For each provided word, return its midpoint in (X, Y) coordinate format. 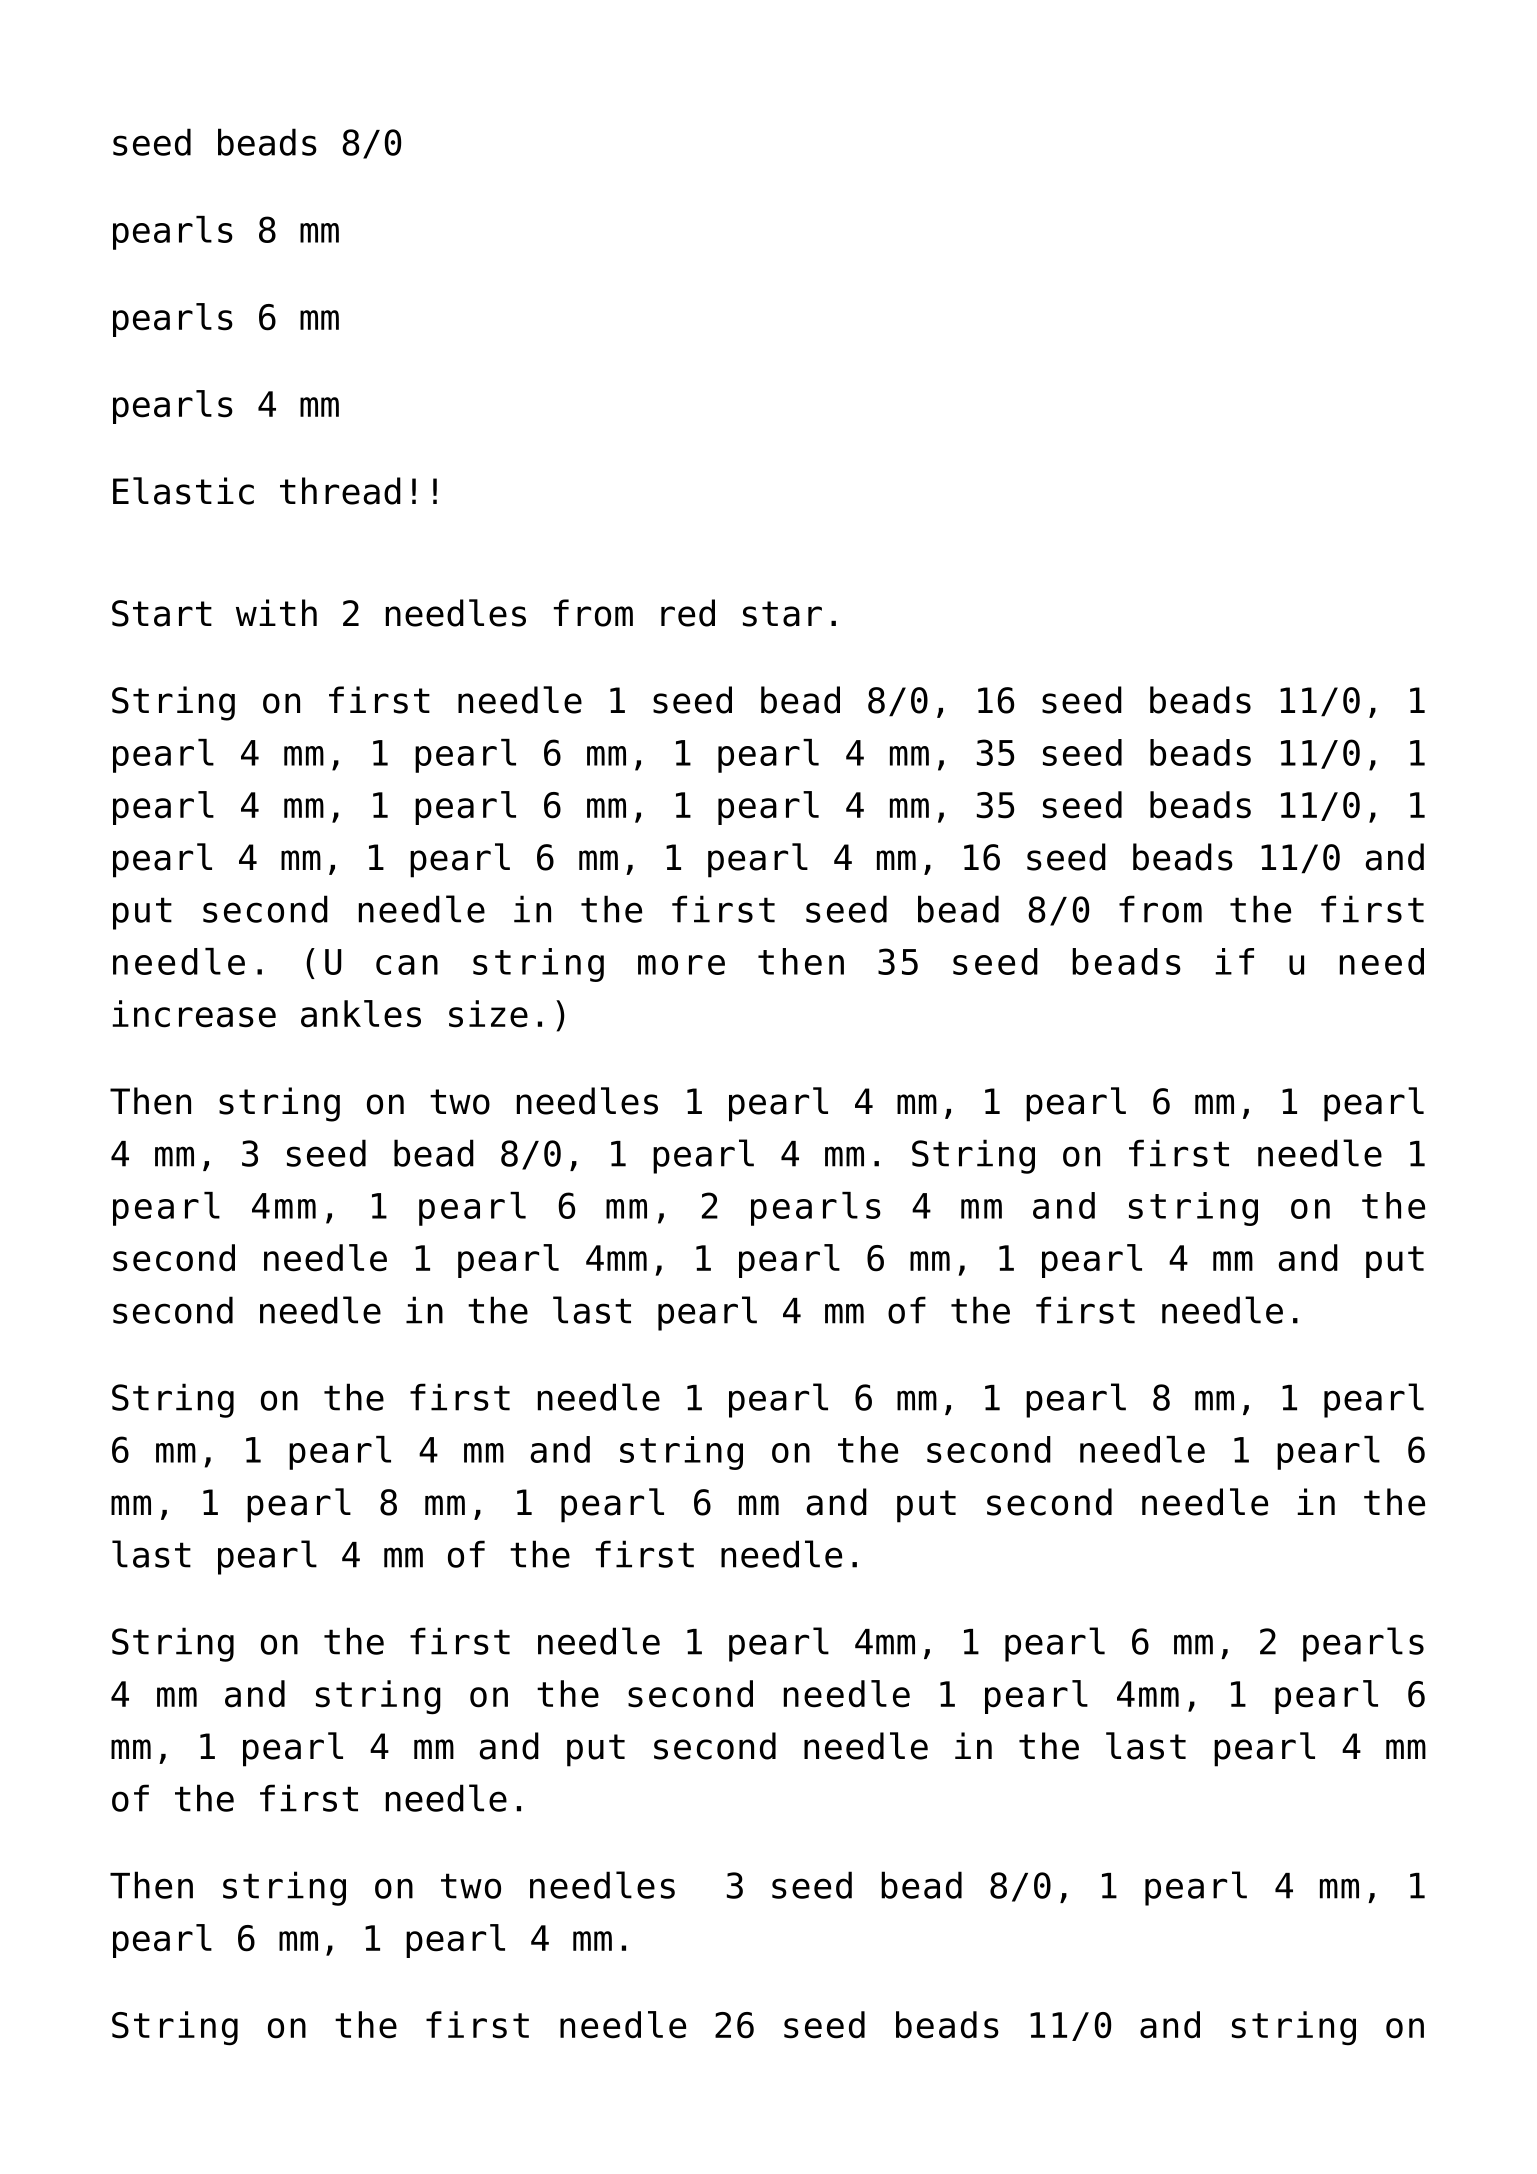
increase (194, 1014)
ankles (361, 1014)
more (681, 965)
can (407, 965)
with (276, 612)
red (688, 613)
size (488, 1014)
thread (340, 491)
